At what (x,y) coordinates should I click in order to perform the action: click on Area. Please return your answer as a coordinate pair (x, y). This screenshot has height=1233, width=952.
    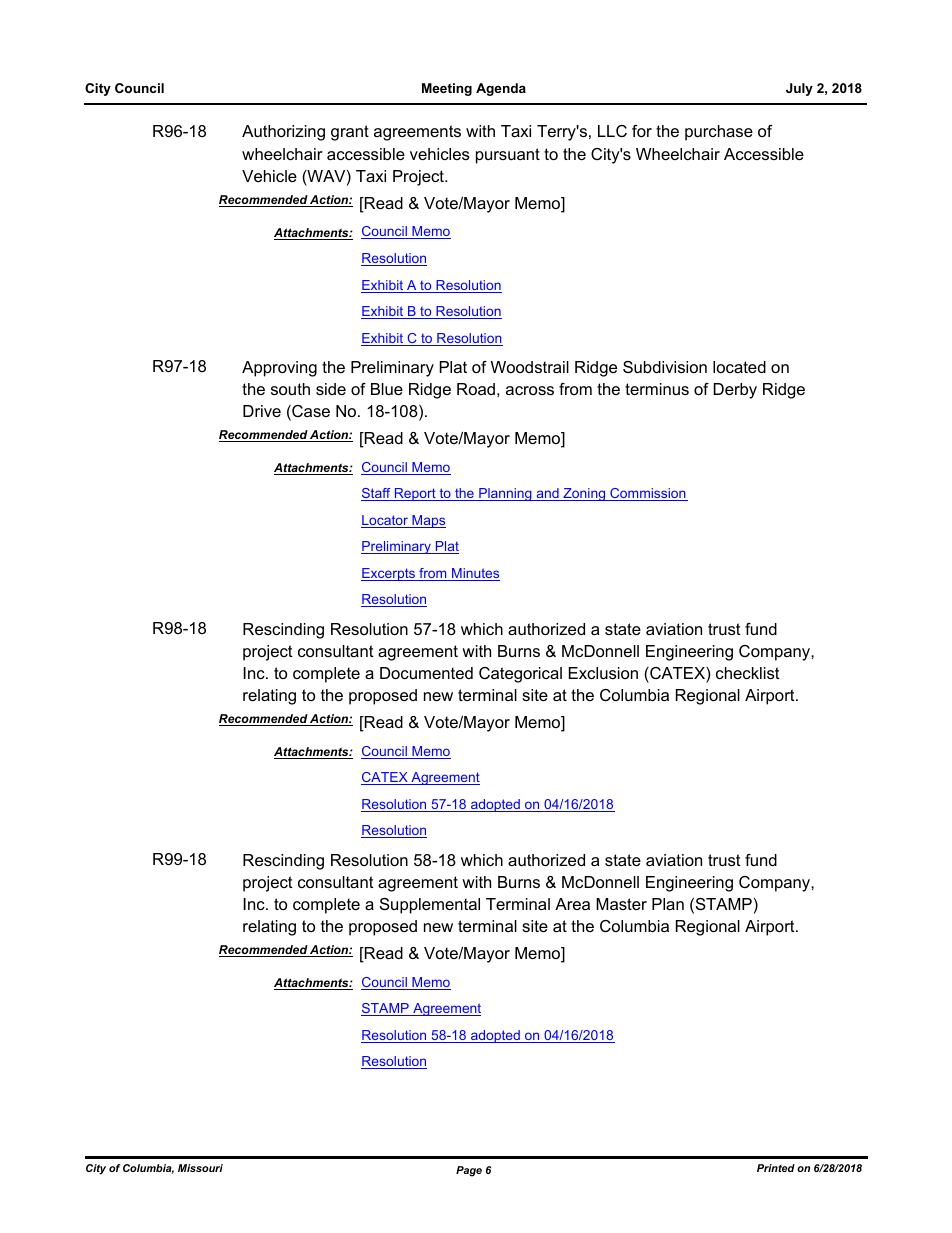
    Looking at the image, I should click on (572, 904).
